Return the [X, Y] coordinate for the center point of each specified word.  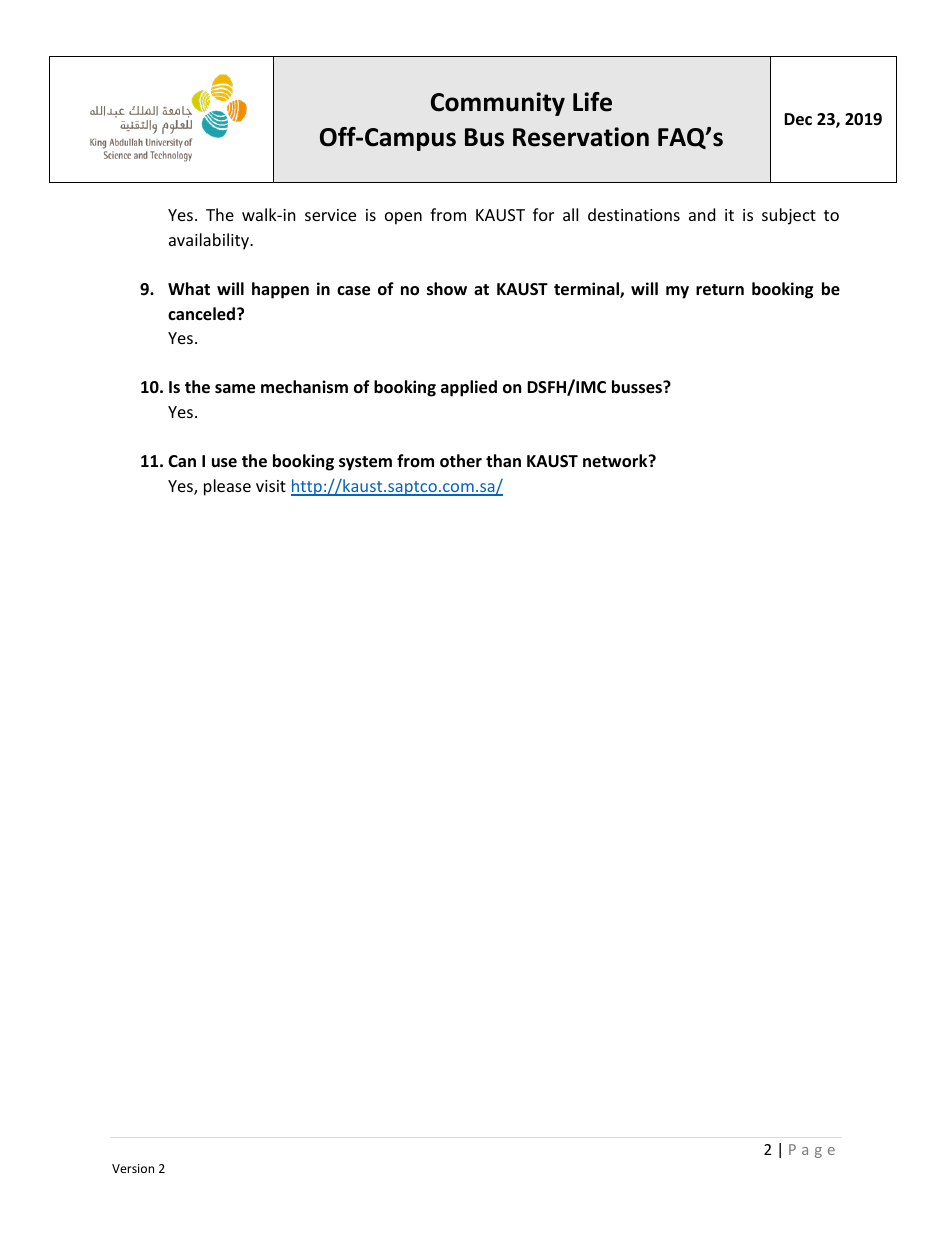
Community [498, 104]
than [503, 460]
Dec [798, 119]
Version [133, 1168]
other [461, 461]
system [365, 463]
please [227, 487]
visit [271, 486]
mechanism [304, 387]
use [224, 463]
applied [469, 388]
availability [210, 241]
